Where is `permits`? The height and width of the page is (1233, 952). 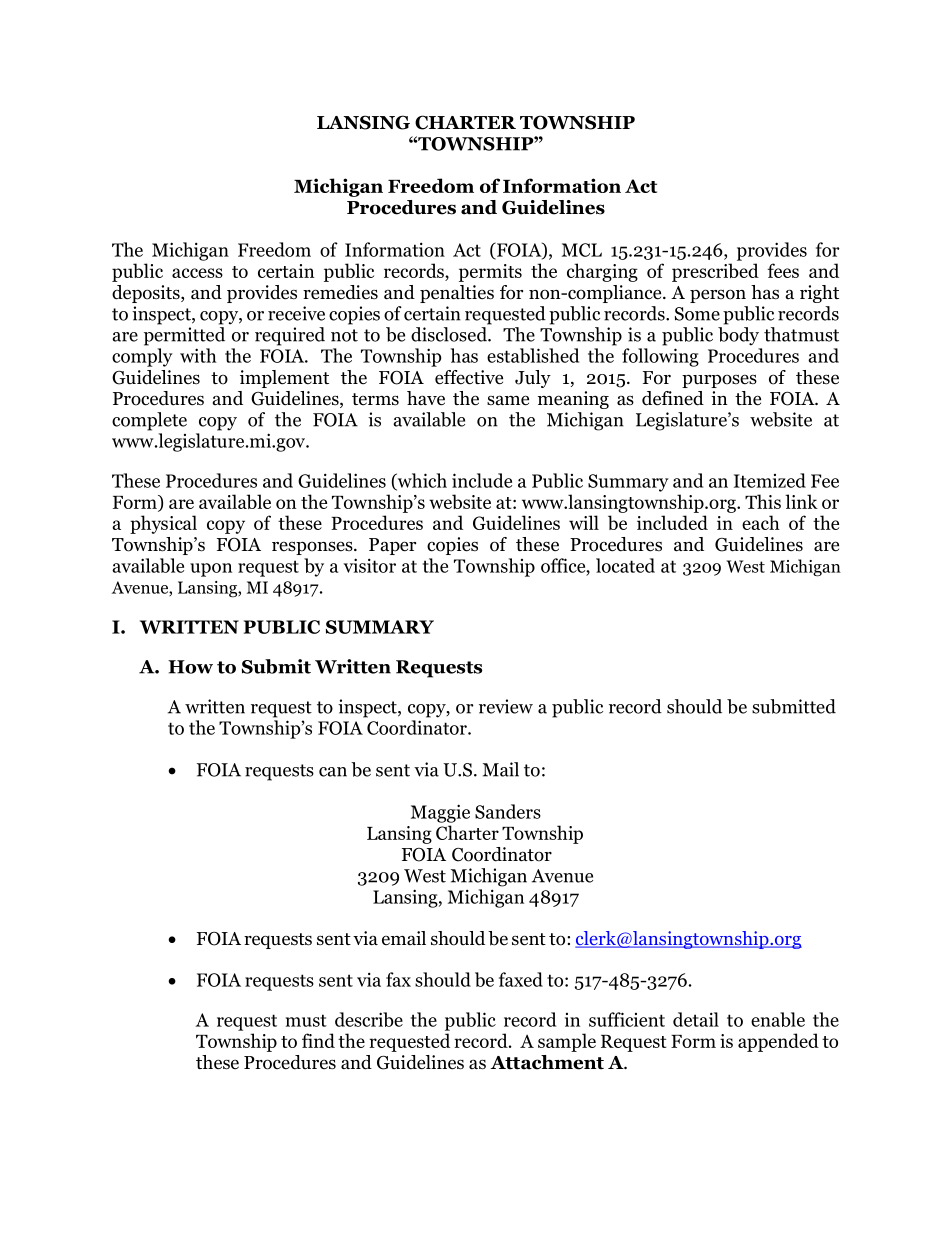
permits is located at coordinates (490, 273).
